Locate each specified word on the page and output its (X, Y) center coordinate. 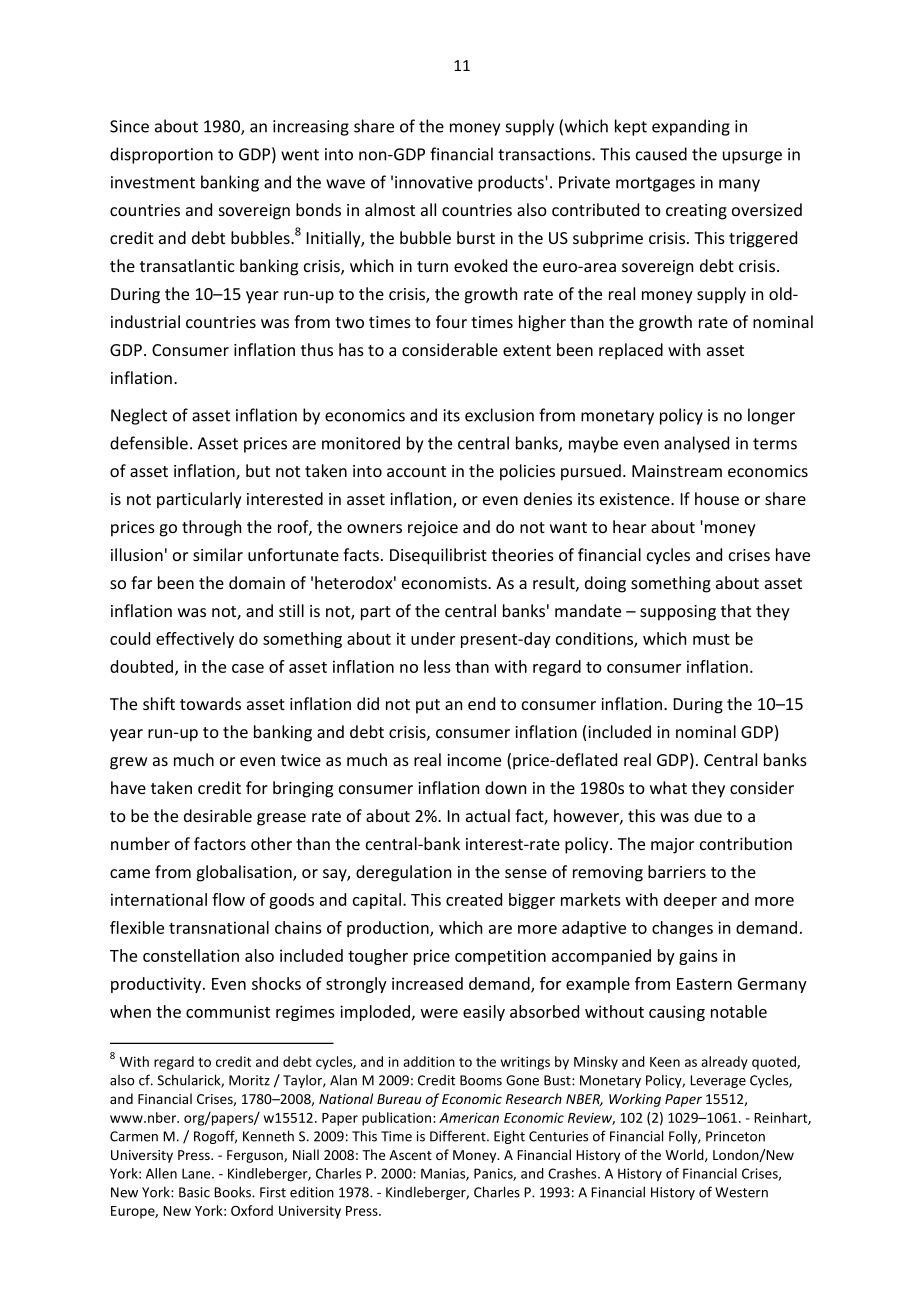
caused (661, 154)
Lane (197, 1173)
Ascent (410, 1155)
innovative (434, 182)
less (437, 666)
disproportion (161, 155)
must (711, 639)
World (686, 1155)
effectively (195, 640)
